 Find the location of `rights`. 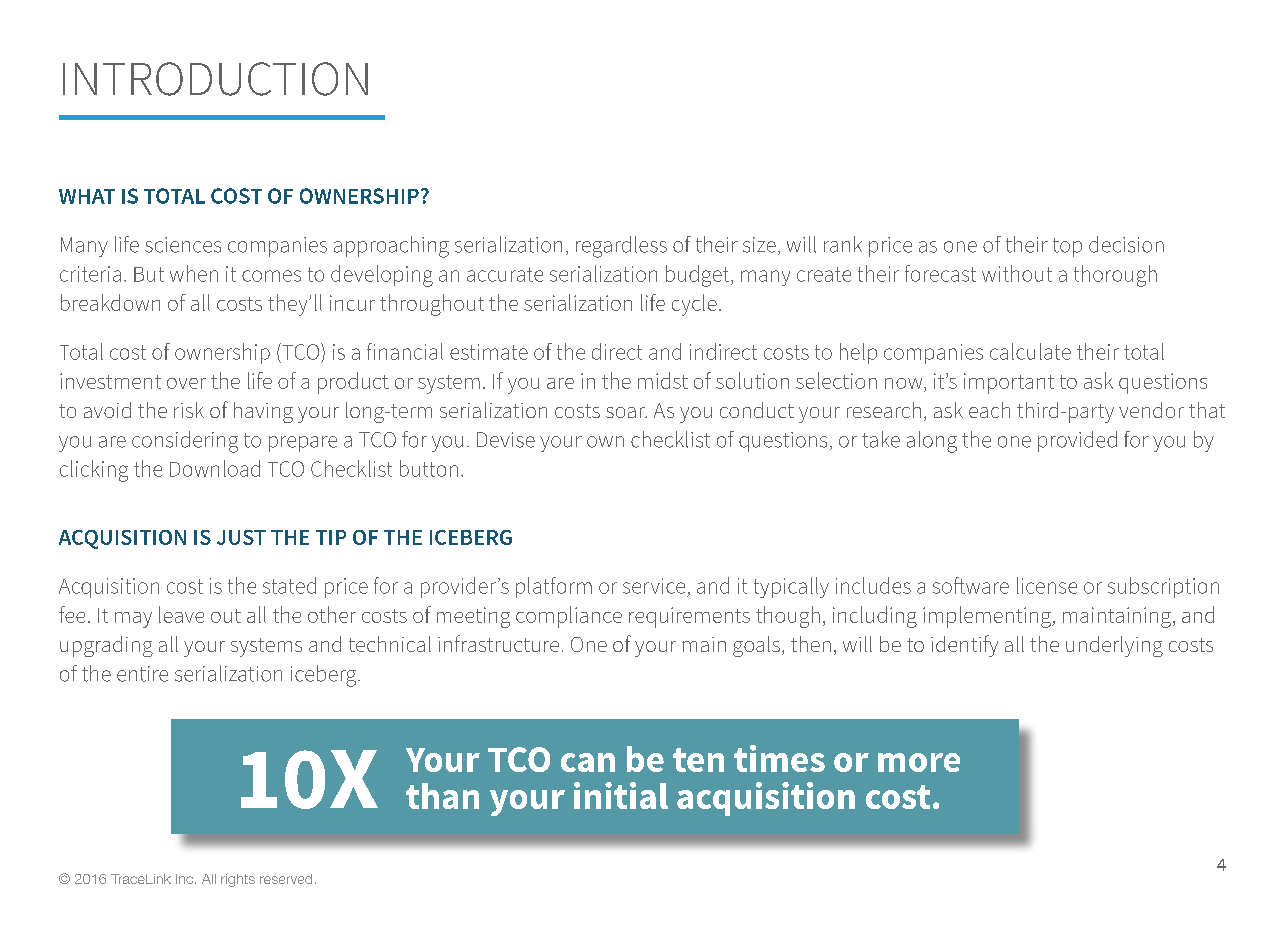

rights is located at coordinates (238, 880).
